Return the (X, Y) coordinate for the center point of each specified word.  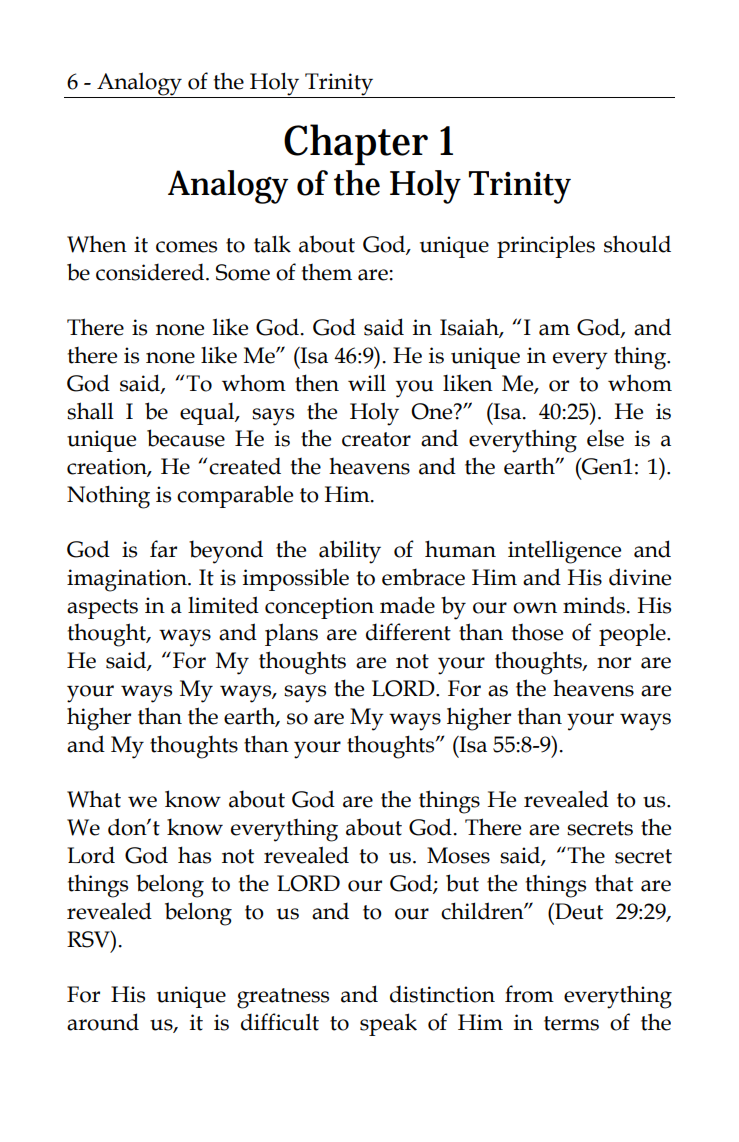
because (186, 438)
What (94, 799)
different (408, 632)
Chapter (356, 144)
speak (388, 1024)
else (605, 438)
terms (571, 1023)
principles (546, 246)
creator (376, 439)
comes (186, 247)
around (103, 1022)
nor (614, 663)
